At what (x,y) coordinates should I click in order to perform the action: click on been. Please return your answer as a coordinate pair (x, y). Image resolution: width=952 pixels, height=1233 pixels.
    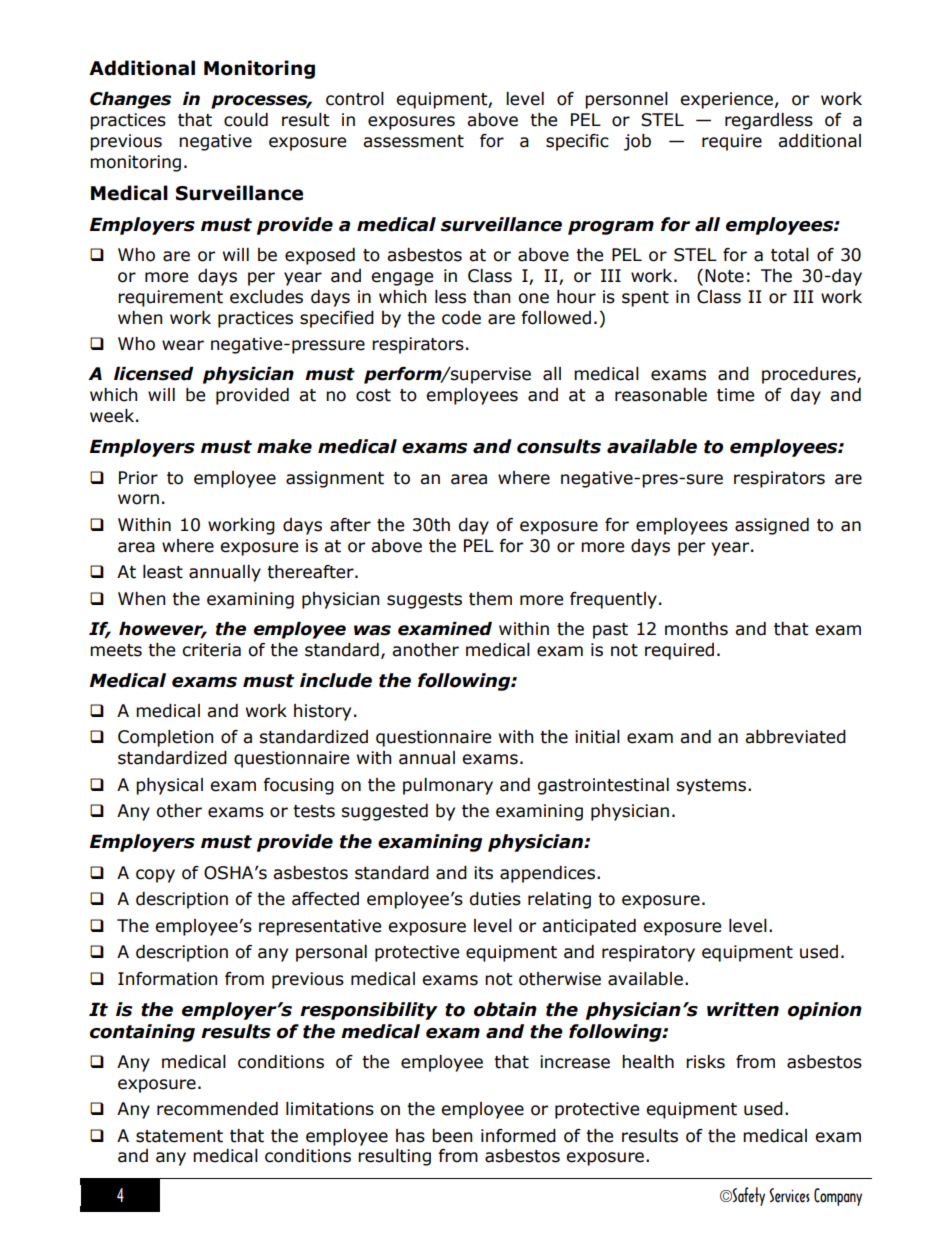
    Looking at the image, I should click on (452, 1136).
